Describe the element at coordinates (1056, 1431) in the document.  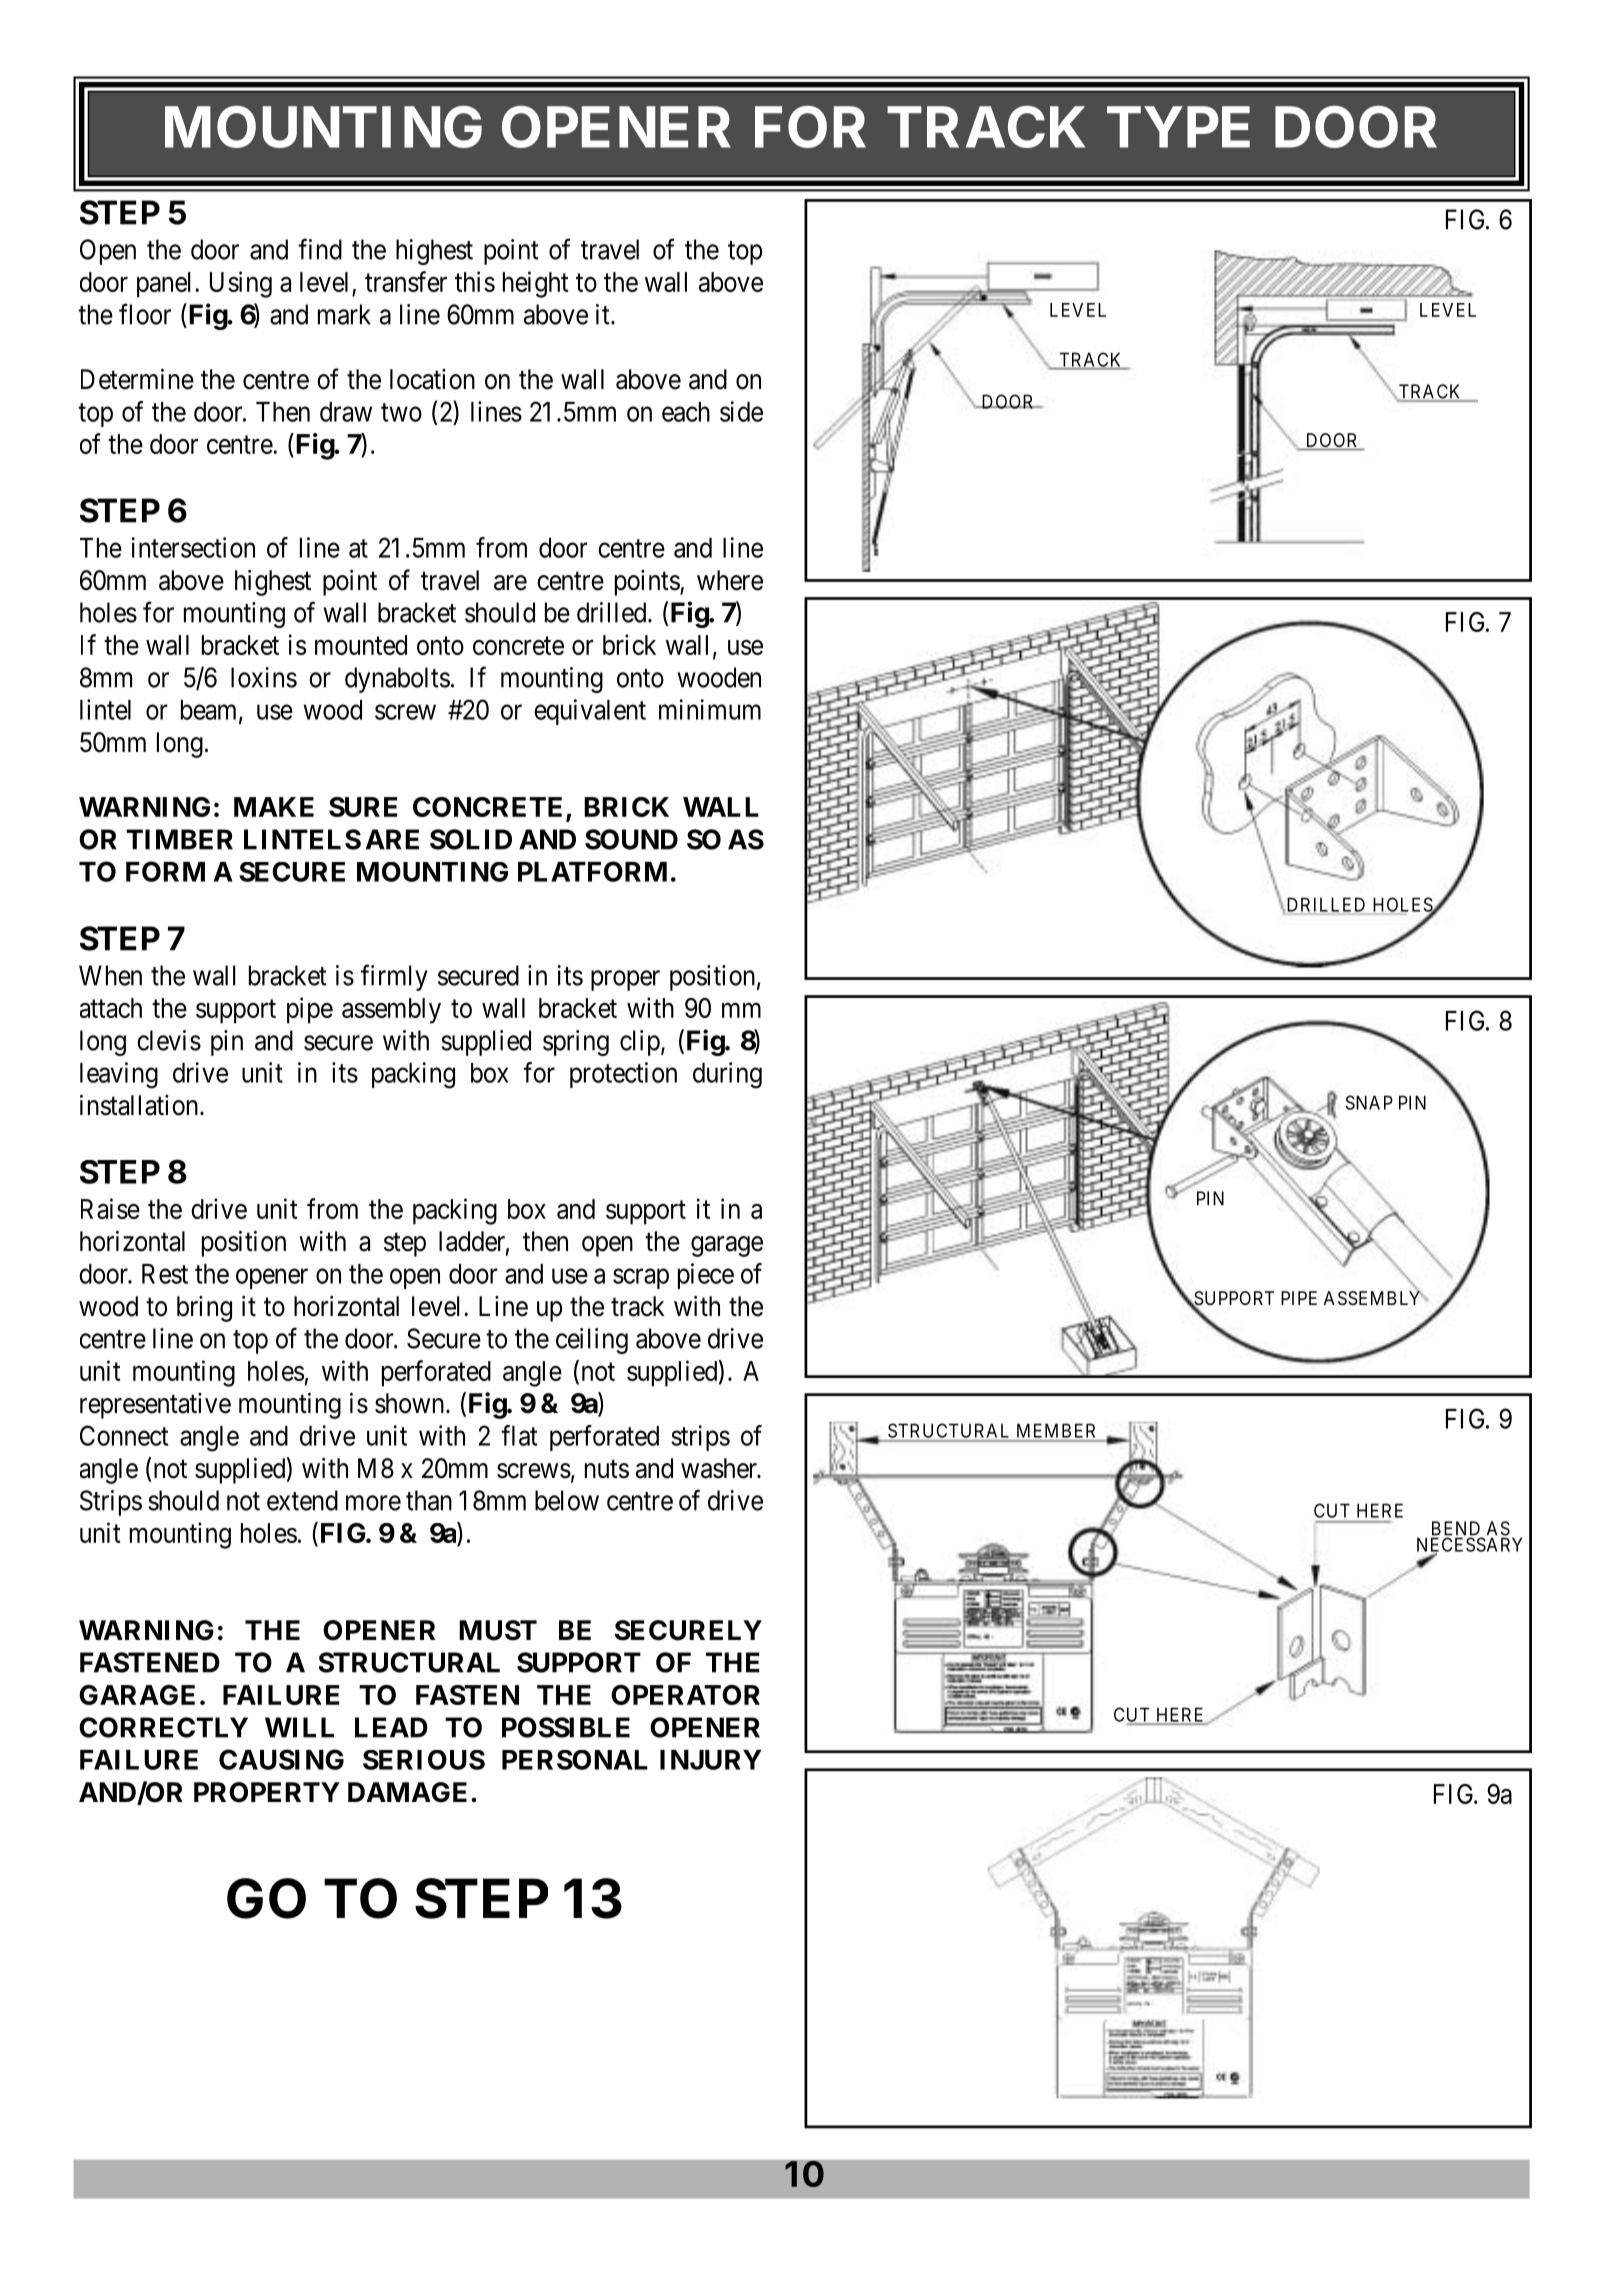
I see `MEMBER` at that location.
